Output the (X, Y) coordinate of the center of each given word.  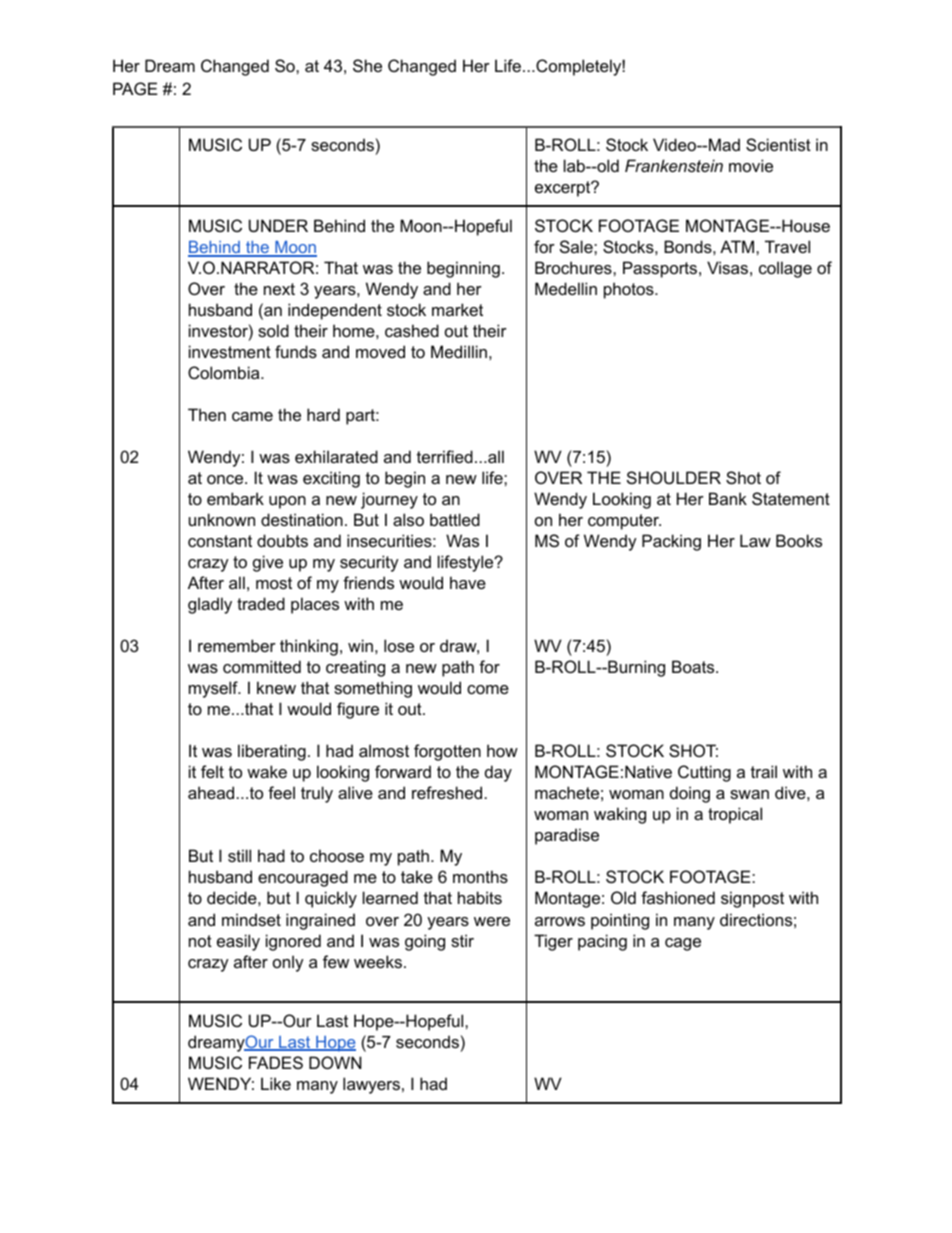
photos (630, 290)
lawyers (371, 1085)
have (468, 582)
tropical (735, 815)
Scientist (778, 144)
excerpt (564, 189)
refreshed (447, 792)
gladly (210, 605)
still (239, 855)
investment (230, 351)
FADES (276, 1062)
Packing (671, 542)
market (457, 309)
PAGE (135, 88)
